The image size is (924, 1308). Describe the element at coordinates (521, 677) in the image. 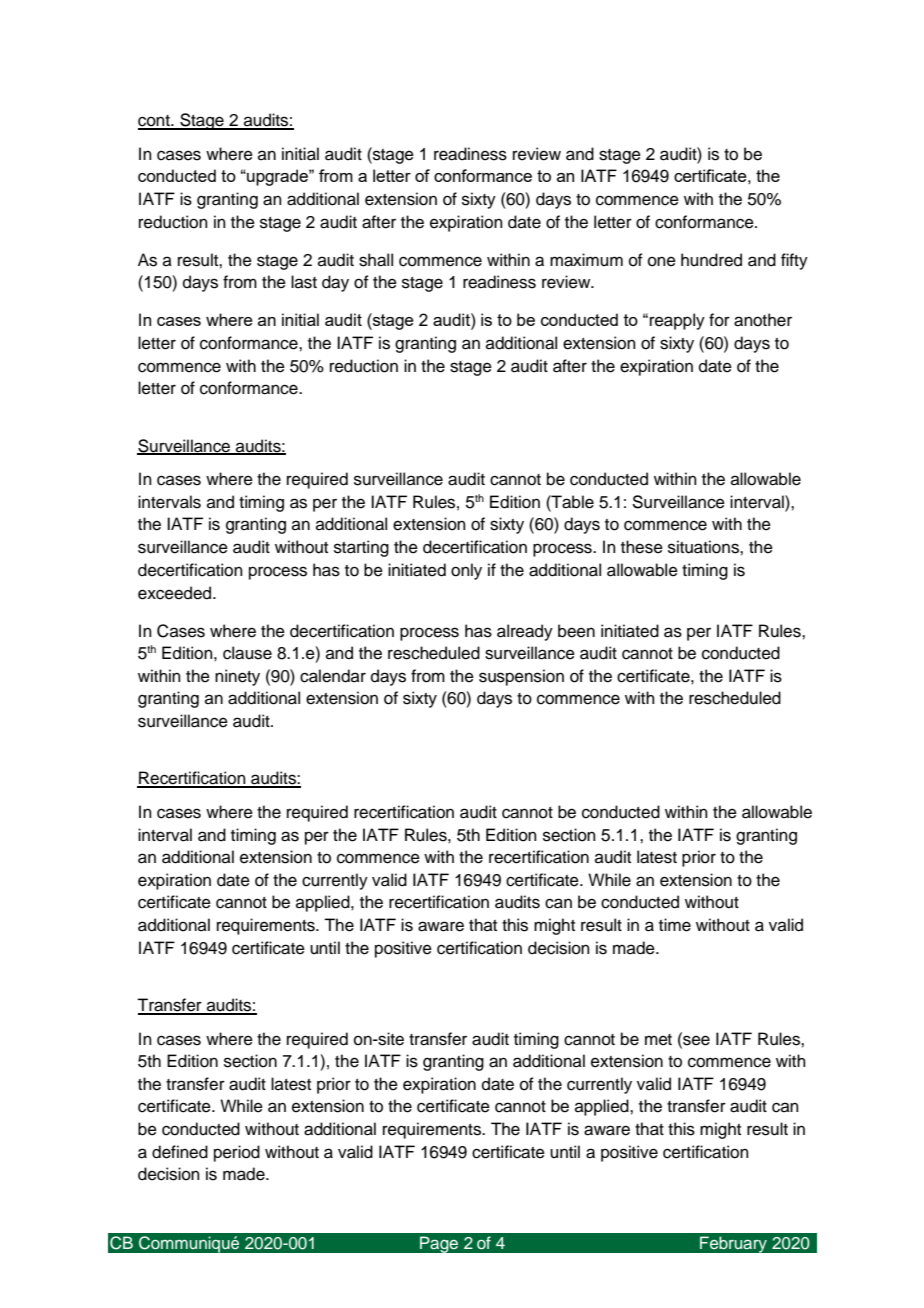

I see `suspension` at that location.
